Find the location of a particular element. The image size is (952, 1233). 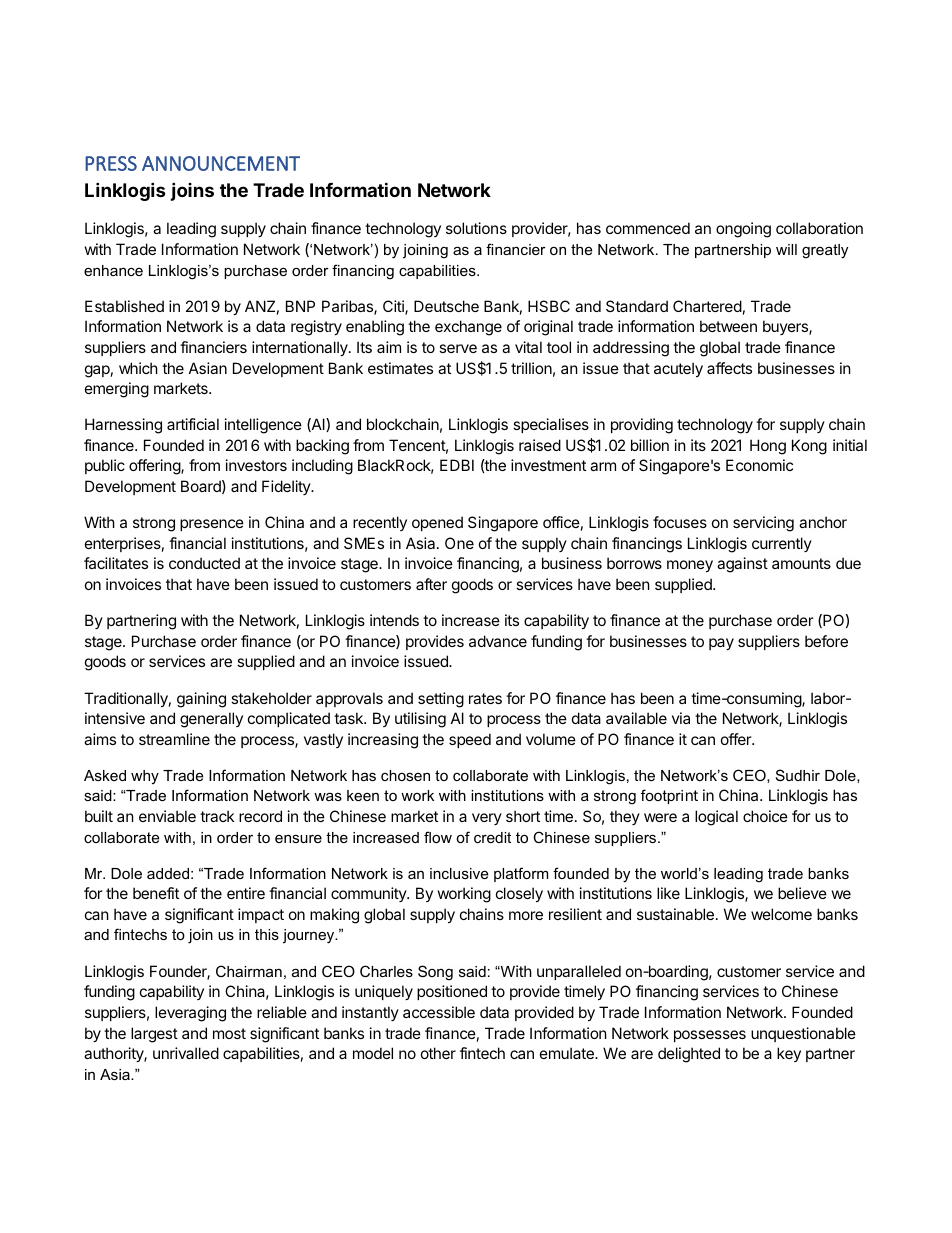

ongoing is located at coordinates (743, 230).
